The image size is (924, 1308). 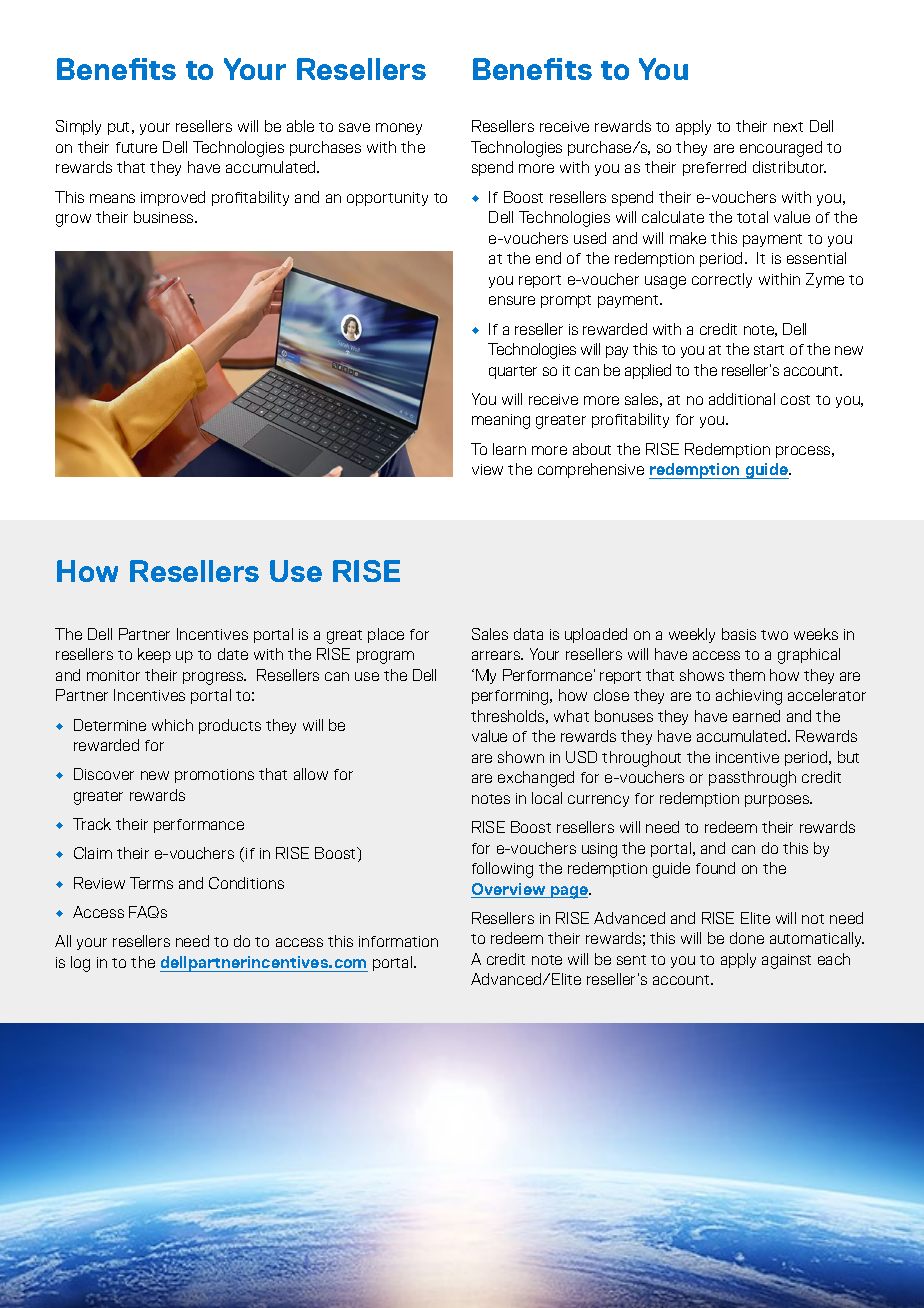 What do you see at coordinates (769, 350) in the screenshot?
I see `start` at bounding box center [769, 350].
